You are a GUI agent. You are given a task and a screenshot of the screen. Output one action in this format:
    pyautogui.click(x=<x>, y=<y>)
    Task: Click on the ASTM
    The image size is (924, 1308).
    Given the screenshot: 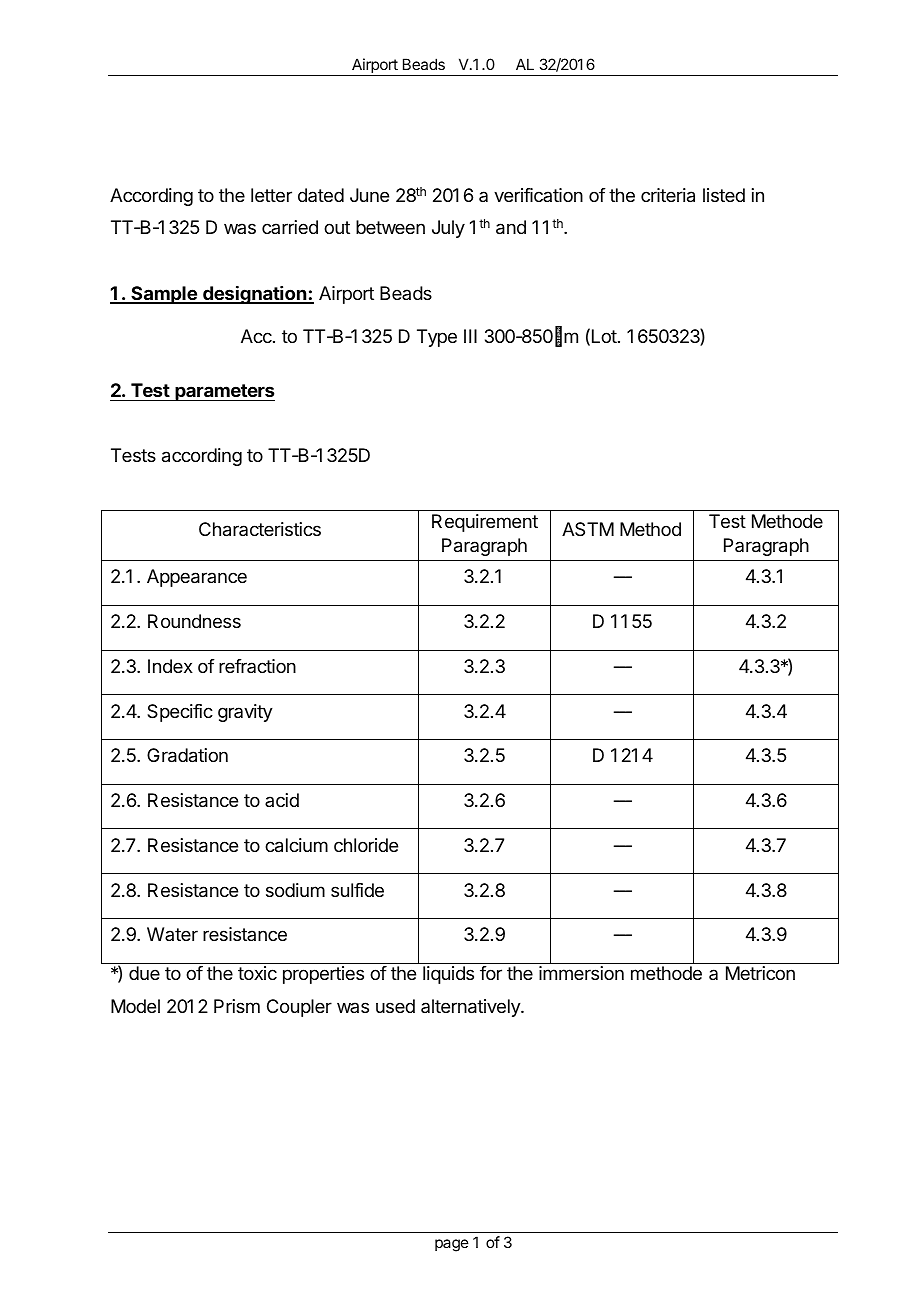 What is the action you would take?
    pyautogui.click(x=588, y=529)
